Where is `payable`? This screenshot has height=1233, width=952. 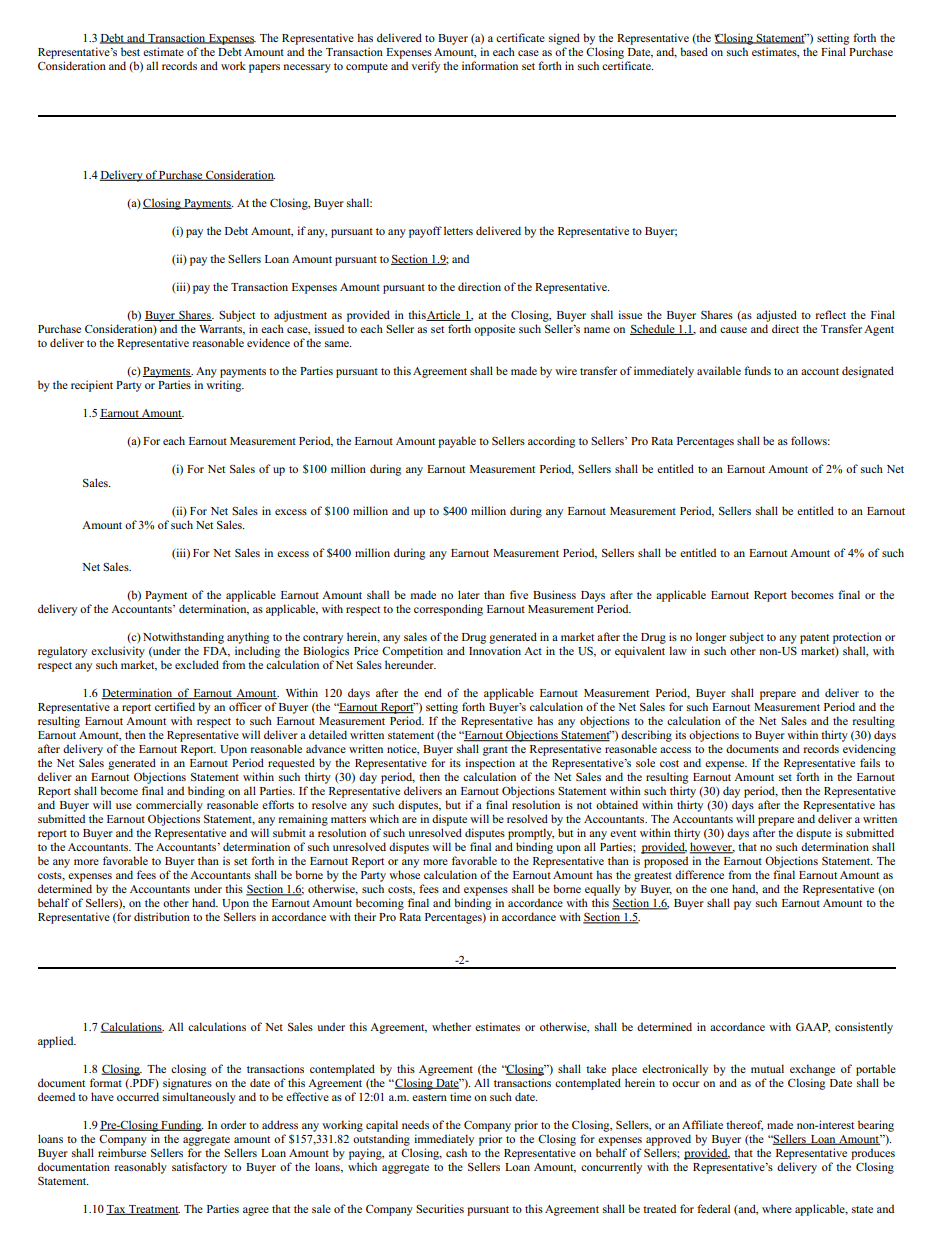 payable is located at coordinates (457, 442).
